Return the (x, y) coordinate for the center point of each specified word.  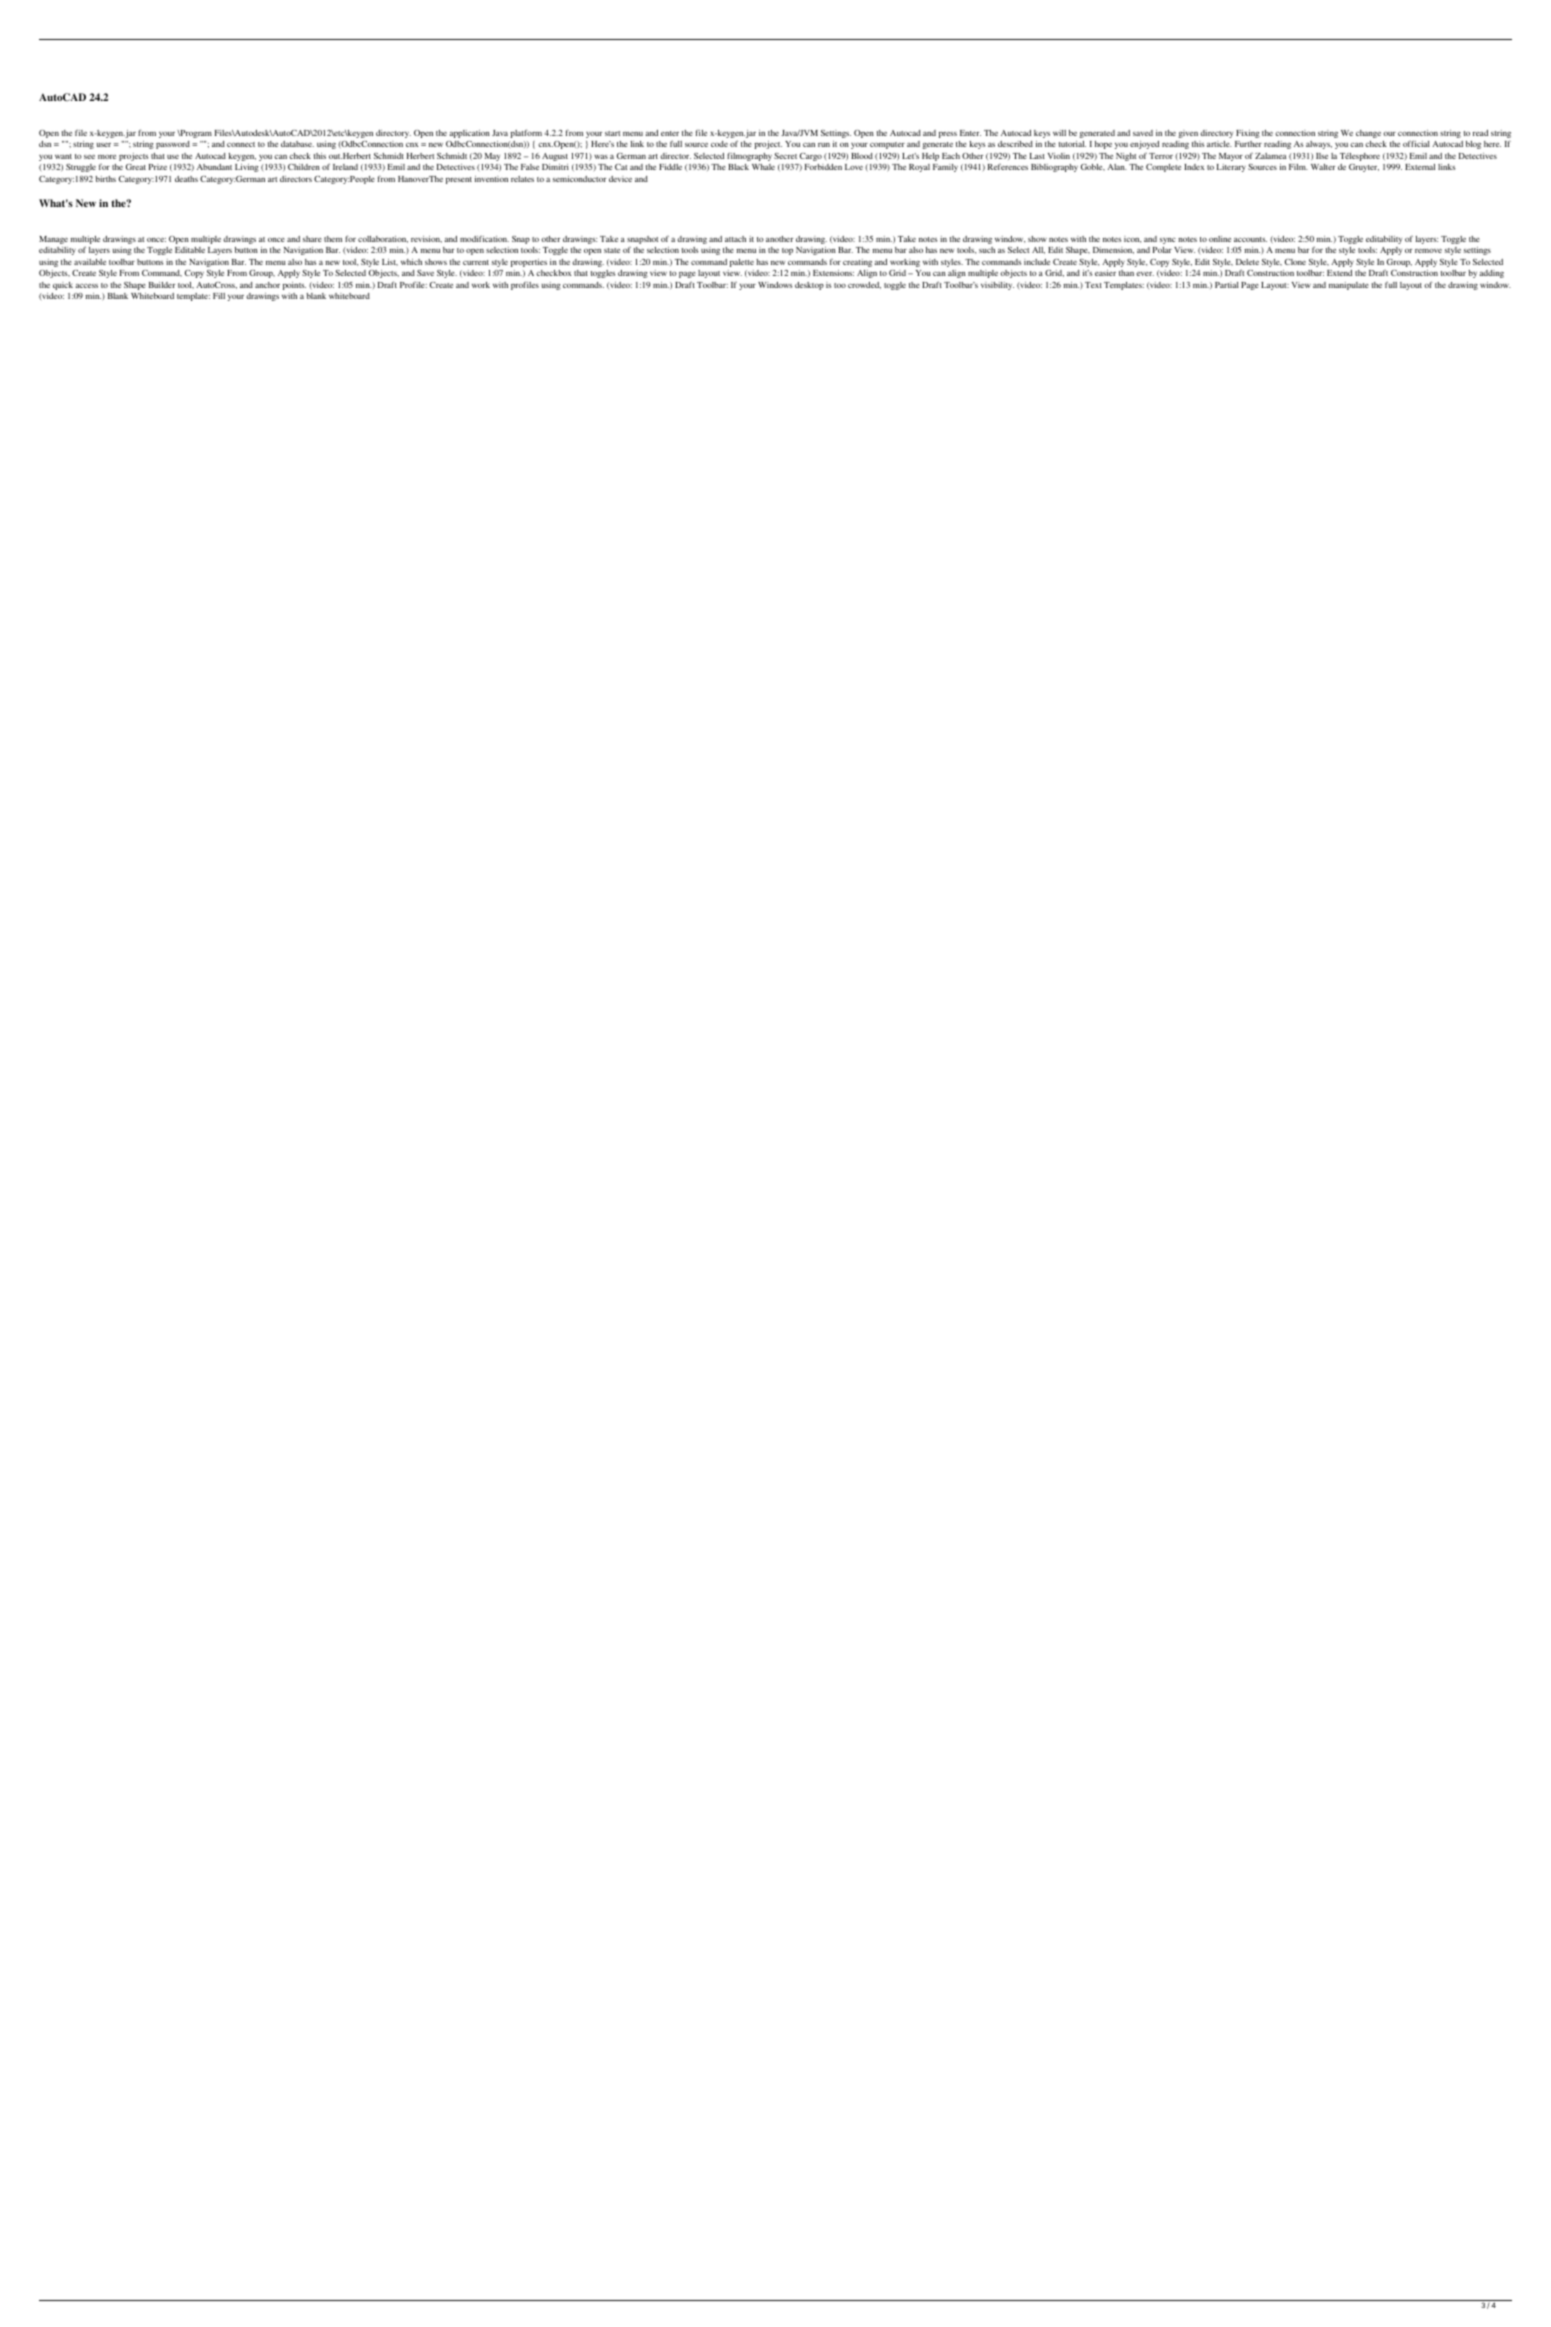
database (297, 144)
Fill (219, 296)
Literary (1231, 168)
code (719, 144)
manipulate (1348, 286)
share (312, 239)
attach (735, 239)
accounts (1250, 239)
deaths (186, 179)
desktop (809, 286)
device (620, 179)
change (1368, 134)
